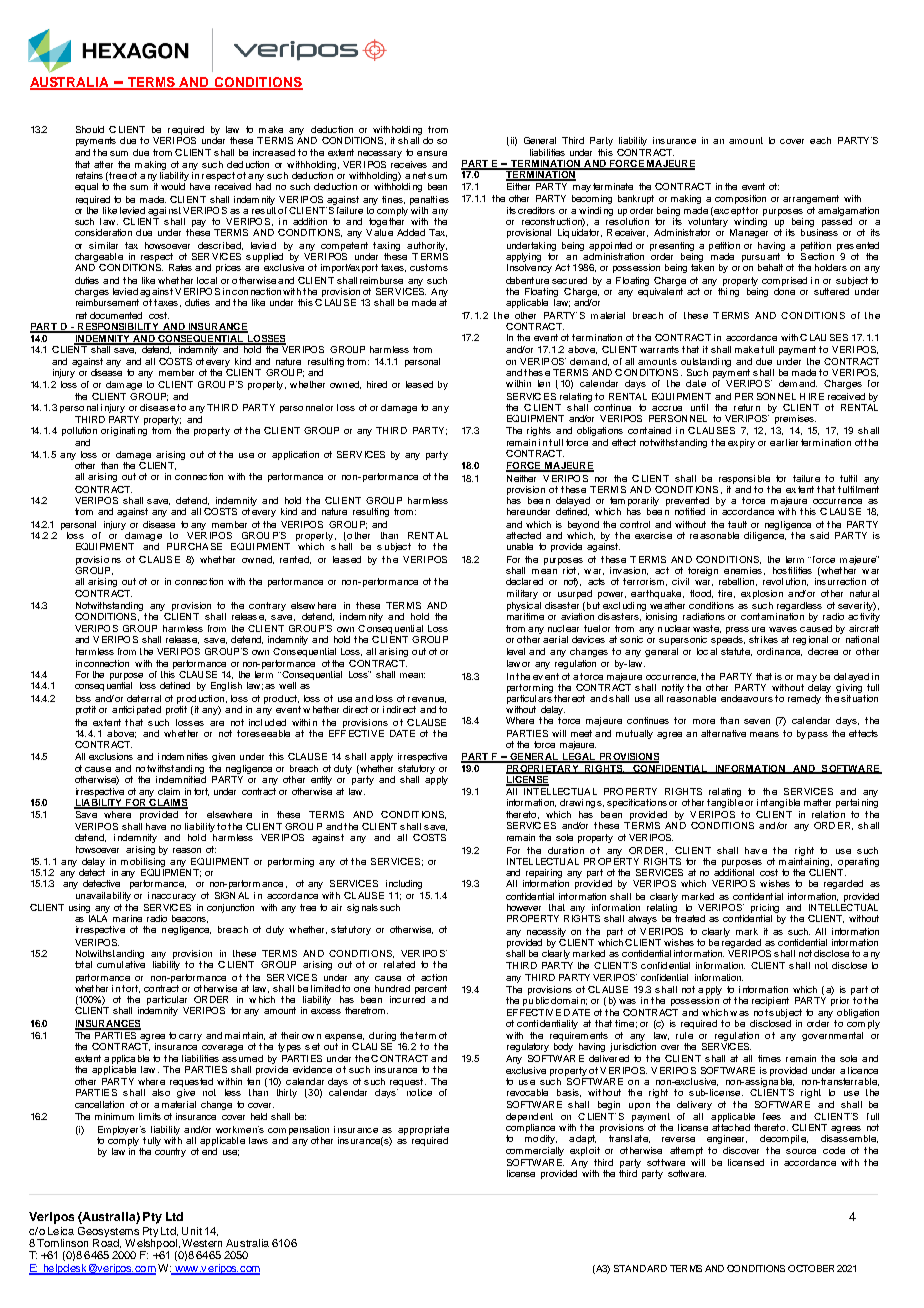 The width and height of the document is (924, 1308). Describe the element at coordinates (840, 1001) in the document. I see `prior` at that location.
